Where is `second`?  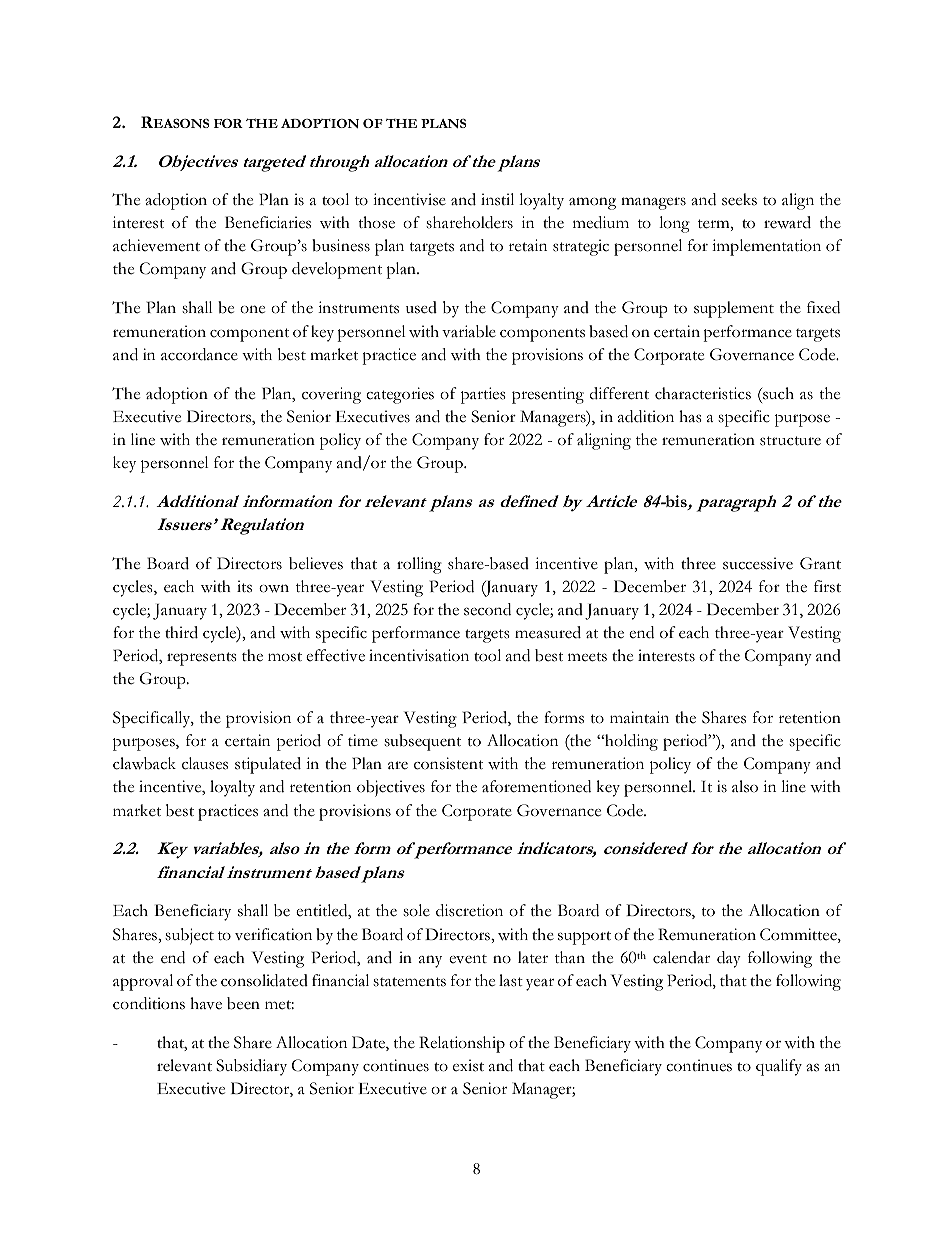 second is located at coordinates (487, 609).
